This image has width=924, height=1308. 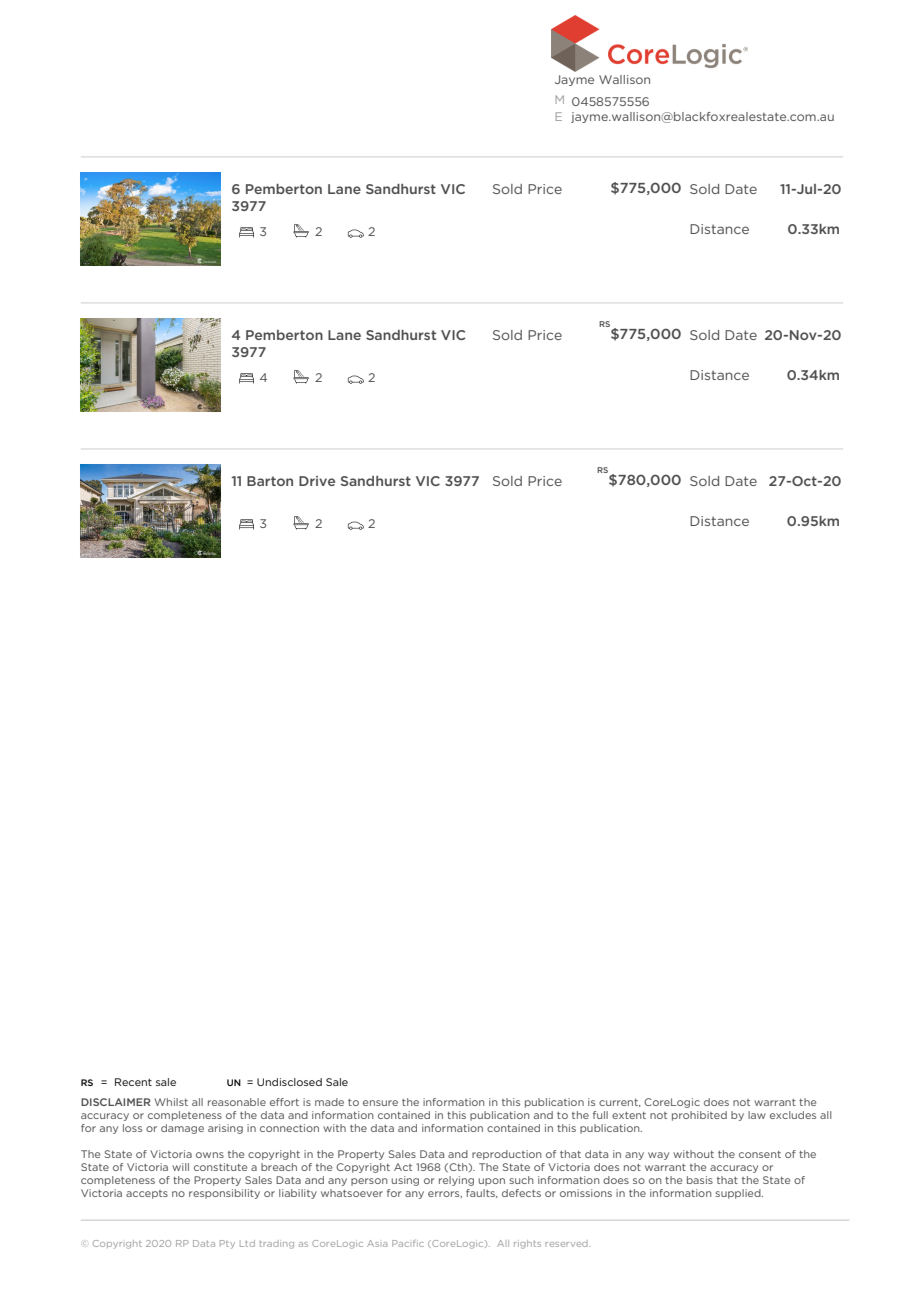 I want to click on Barton, so click(x=270, y=481).
